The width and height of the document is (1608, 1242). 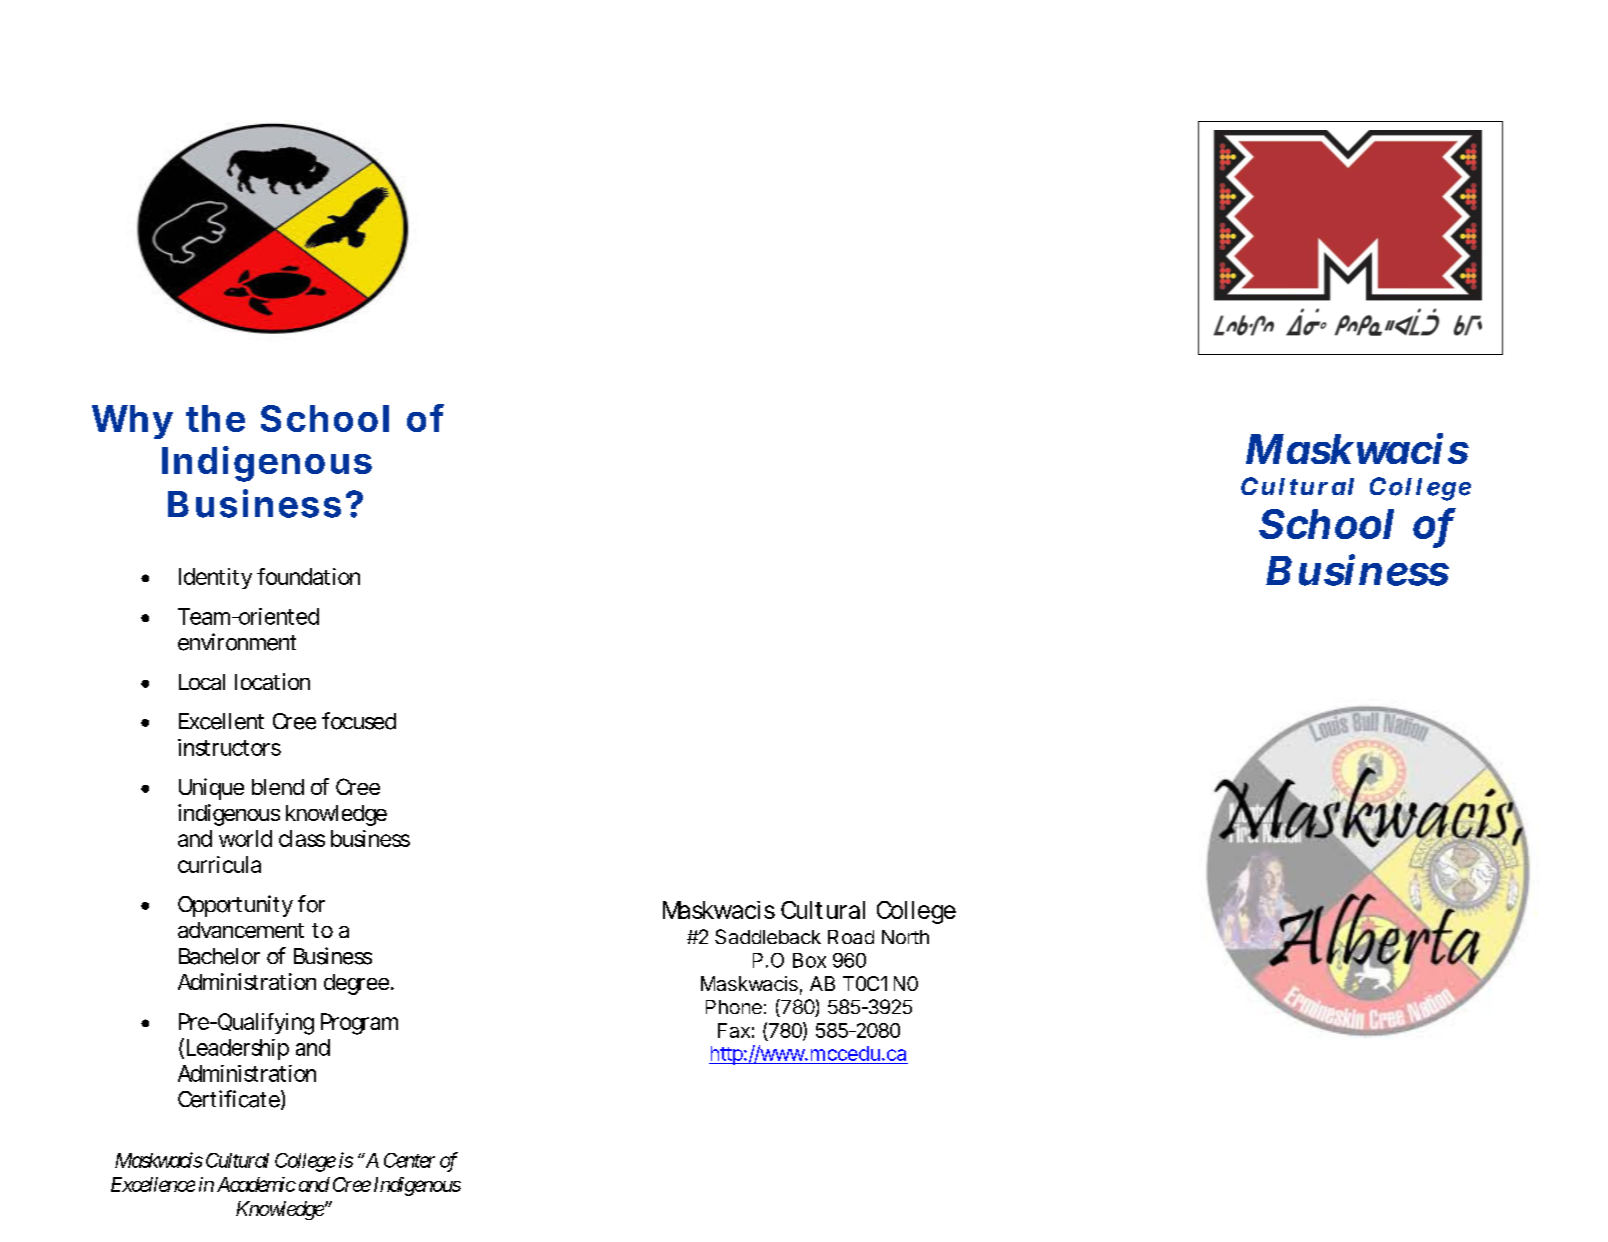 What do you see at coordinates (132, 422) in the document?
I see `Why` at bounding box center [132, 422].
